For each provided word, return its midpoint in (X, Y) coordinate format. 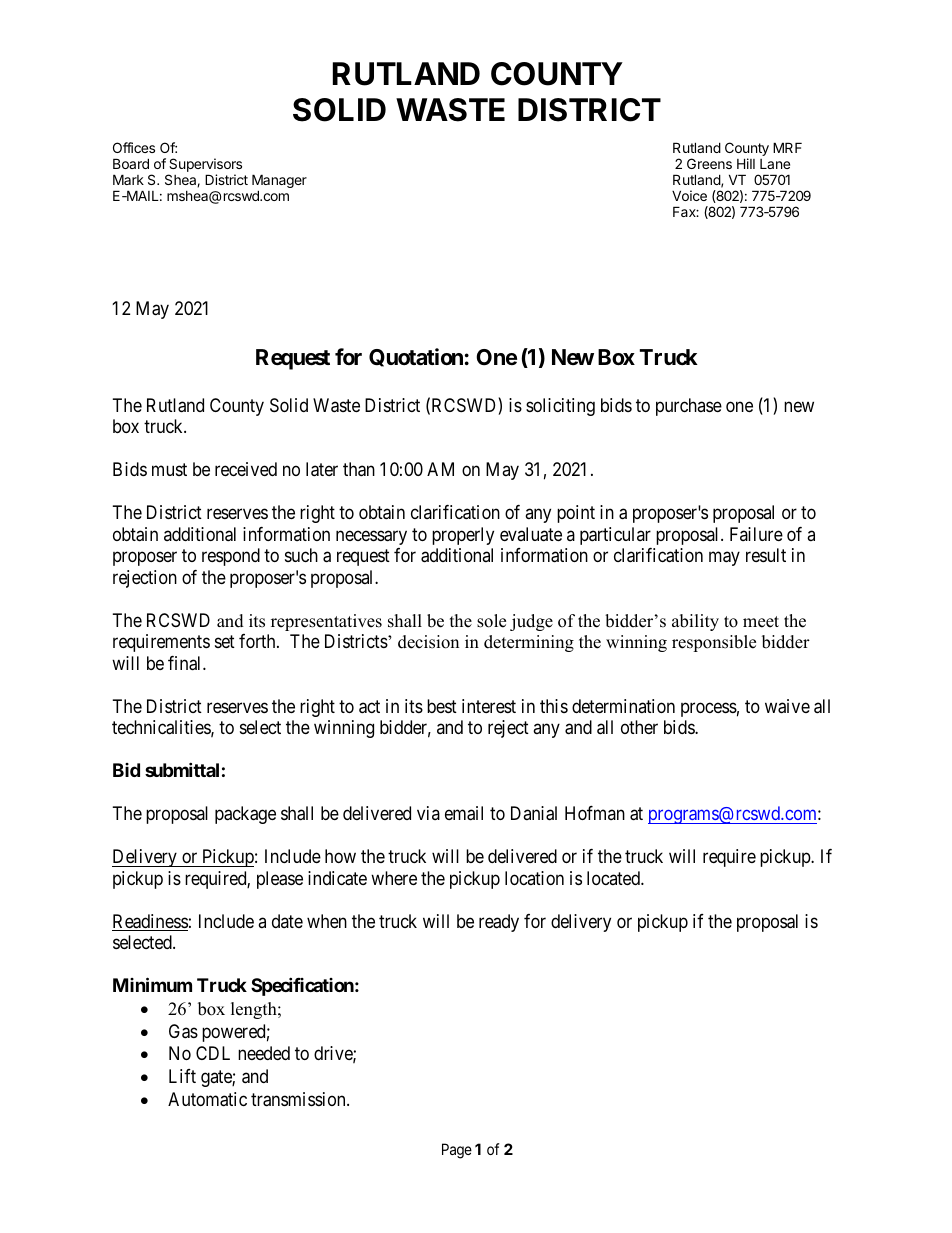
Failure (756, 534)
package (245, 815)
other (639, 727)
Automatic (207, 1099)
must (169, 470)
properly (463, 536)
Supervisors (205, 166)
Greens (709, 163)
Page (457, 1151)
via (428, 813)
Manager (279, 182)
